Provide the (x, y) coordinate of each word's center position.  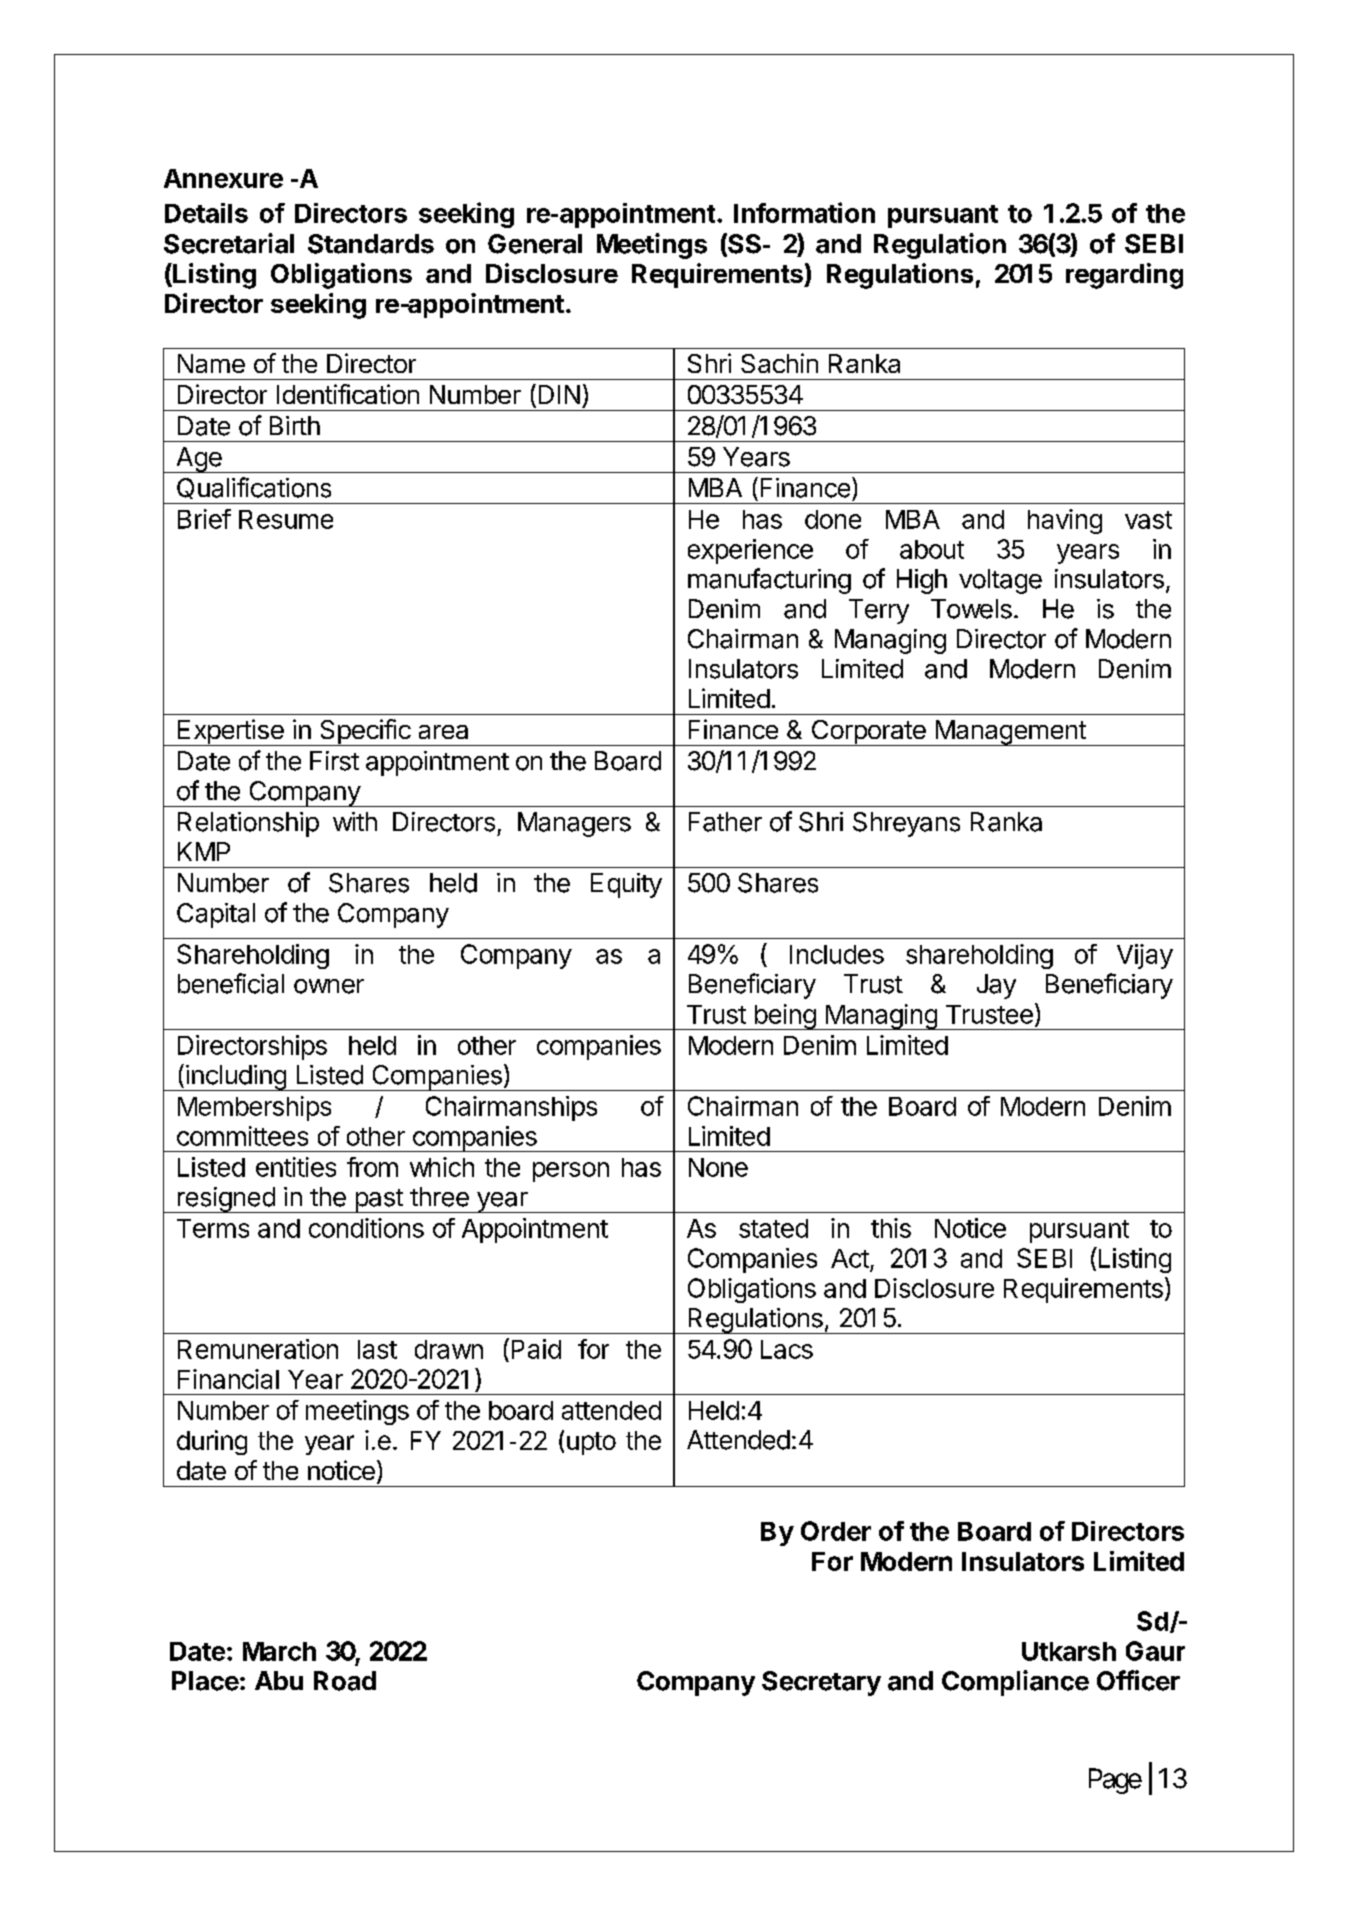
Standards (371, 244)
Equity (626, 885)
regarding (1124, 276)
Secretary (821, 1683)
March (279, 1651)
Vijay (1145, 956)
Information (804, 212)
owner (329, 986)
